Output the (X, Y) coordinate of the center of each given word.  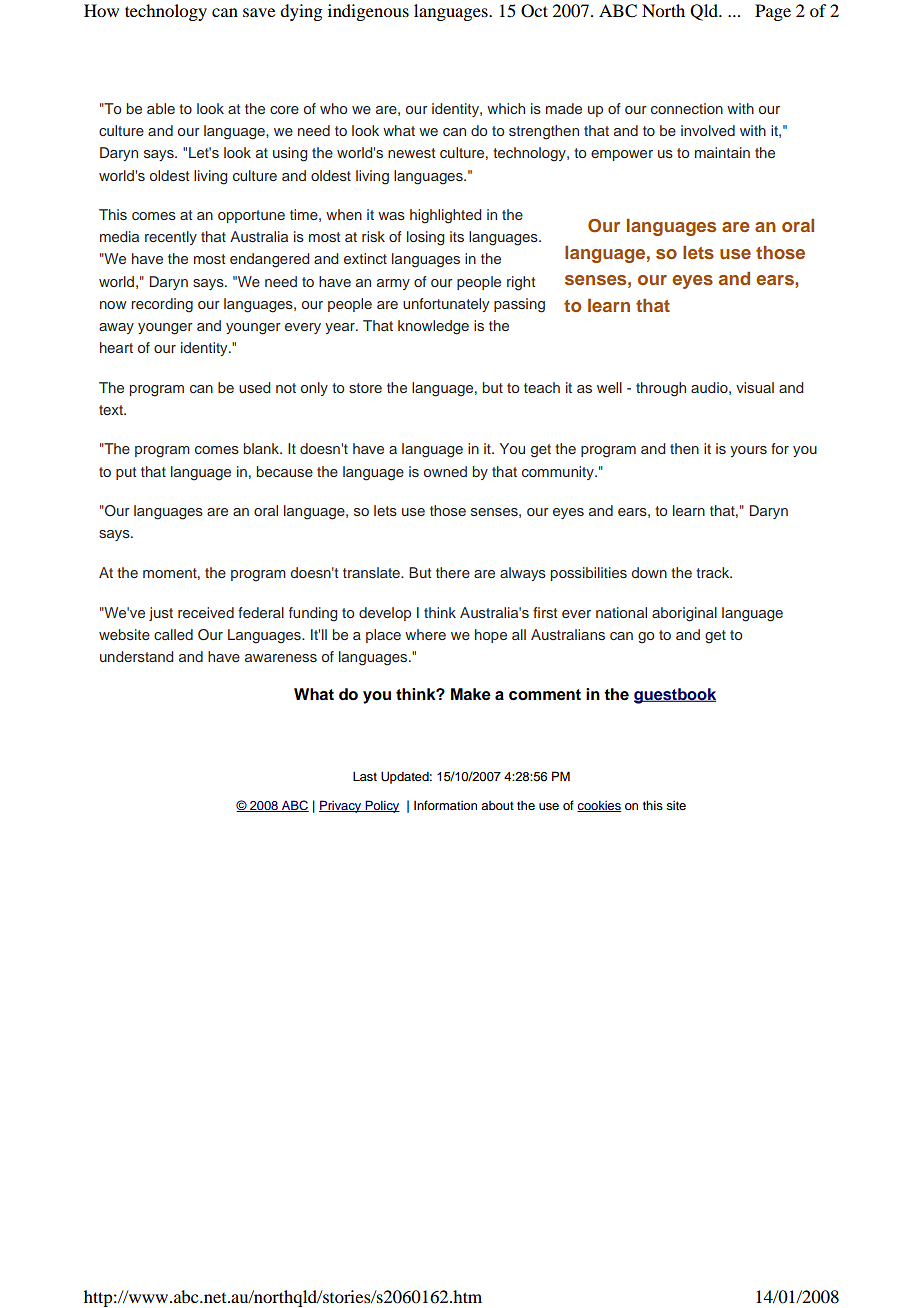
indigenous (368, 12)
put (126, 473)
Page (773, 12)
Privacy (341, 806)
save (259, 12)
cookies (599, 806)
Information (445, 805)
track (714, 572)
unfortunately (446, 305)
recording (162, 305)
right (521, 283)
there (453, 572)
